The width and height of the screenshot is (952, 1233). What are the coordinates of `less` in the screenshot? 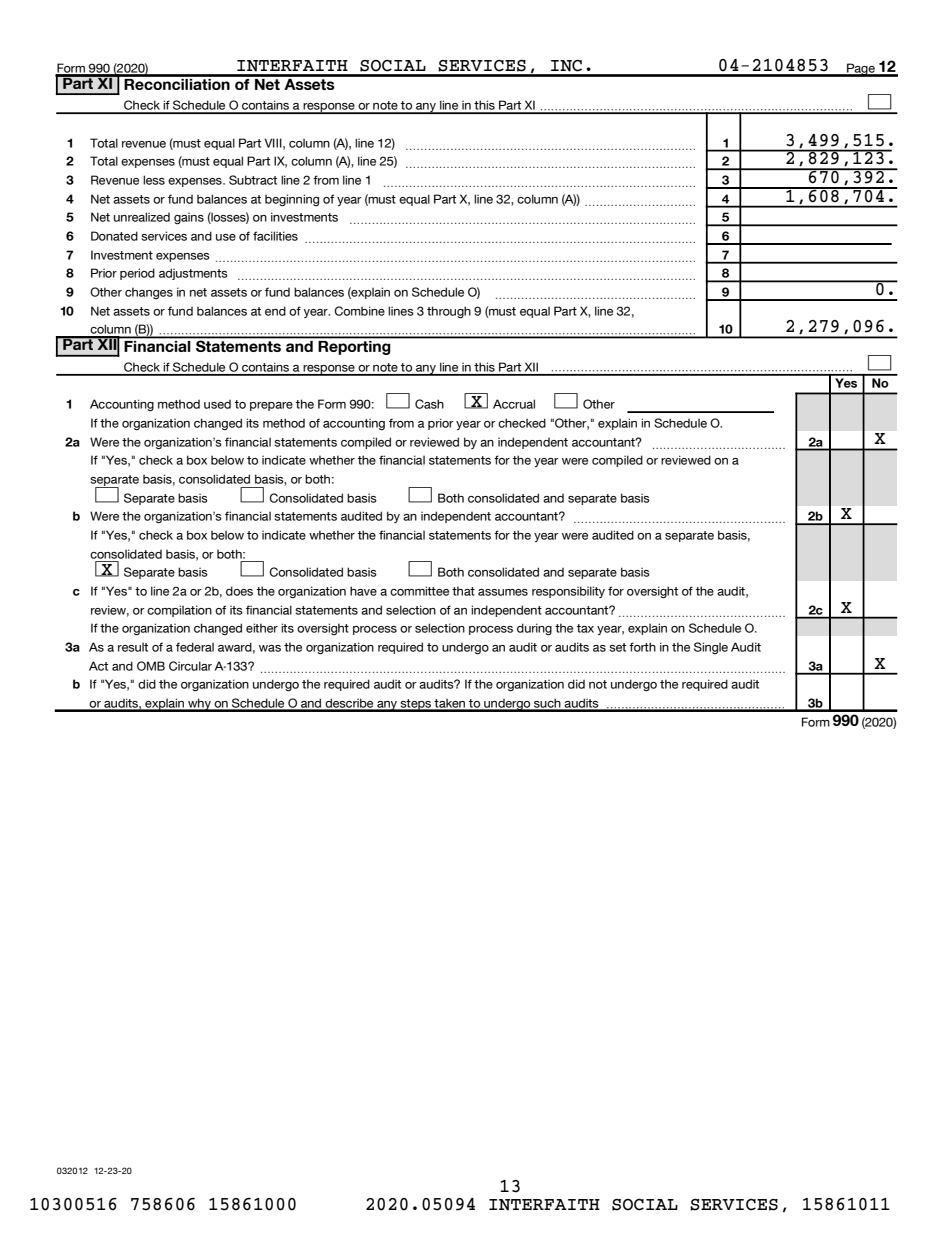 It's located at (154, 180).
